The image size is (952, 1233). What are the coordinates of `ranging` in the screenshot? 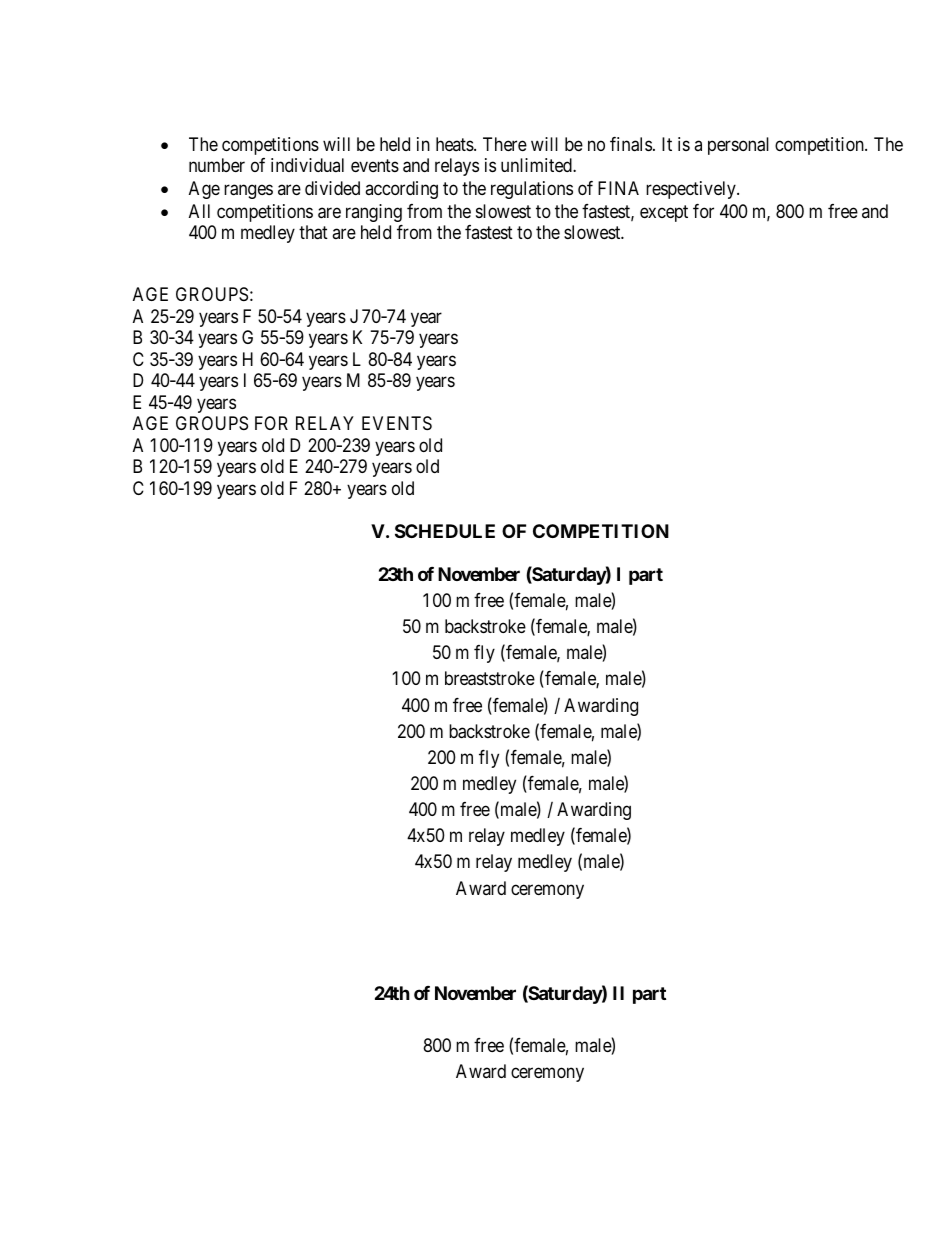 It's located at (374, 213).
